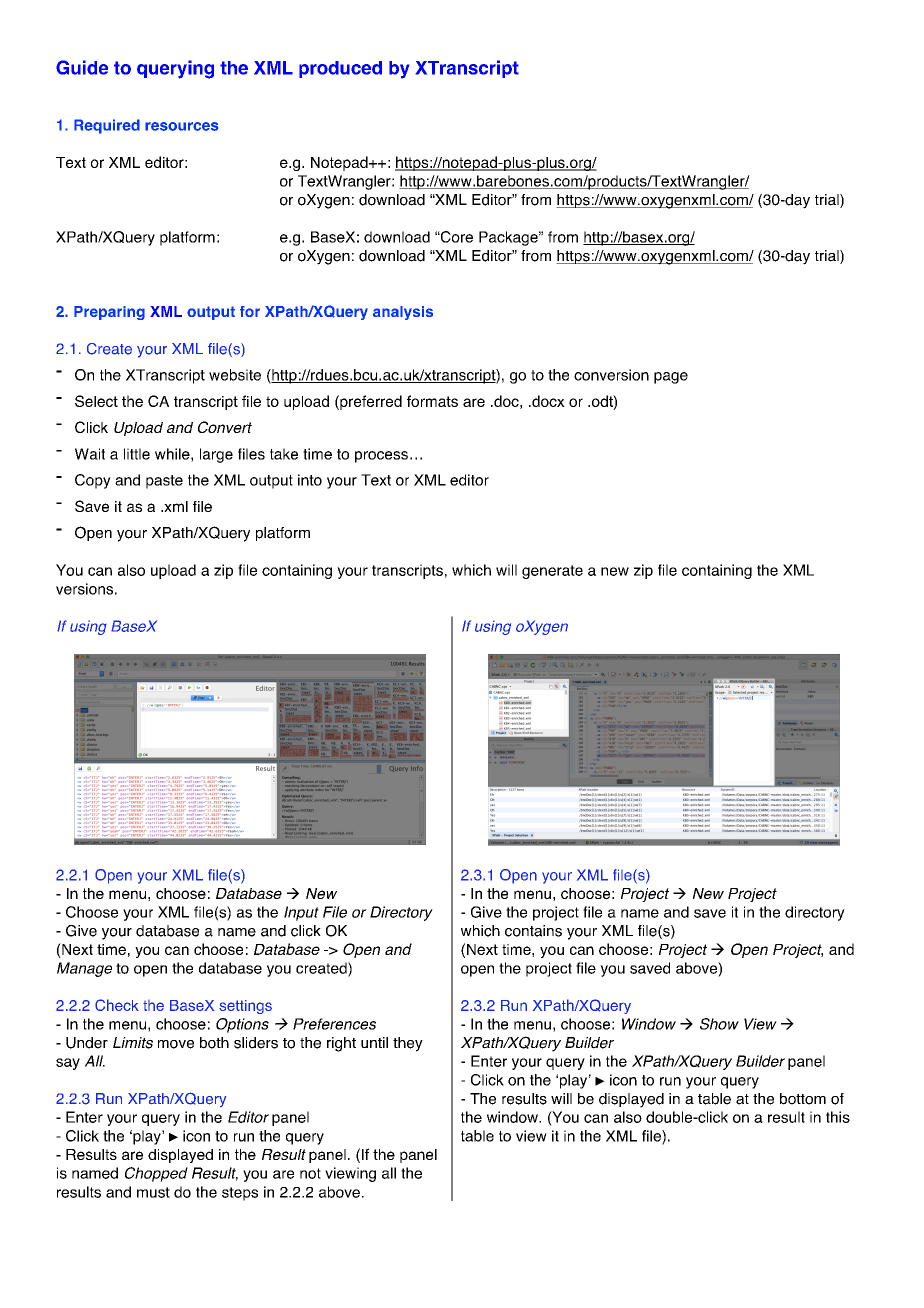  What do you see at coordinates (301, 913) in the image?
I see `Input` at bounding box center [301, 913].
